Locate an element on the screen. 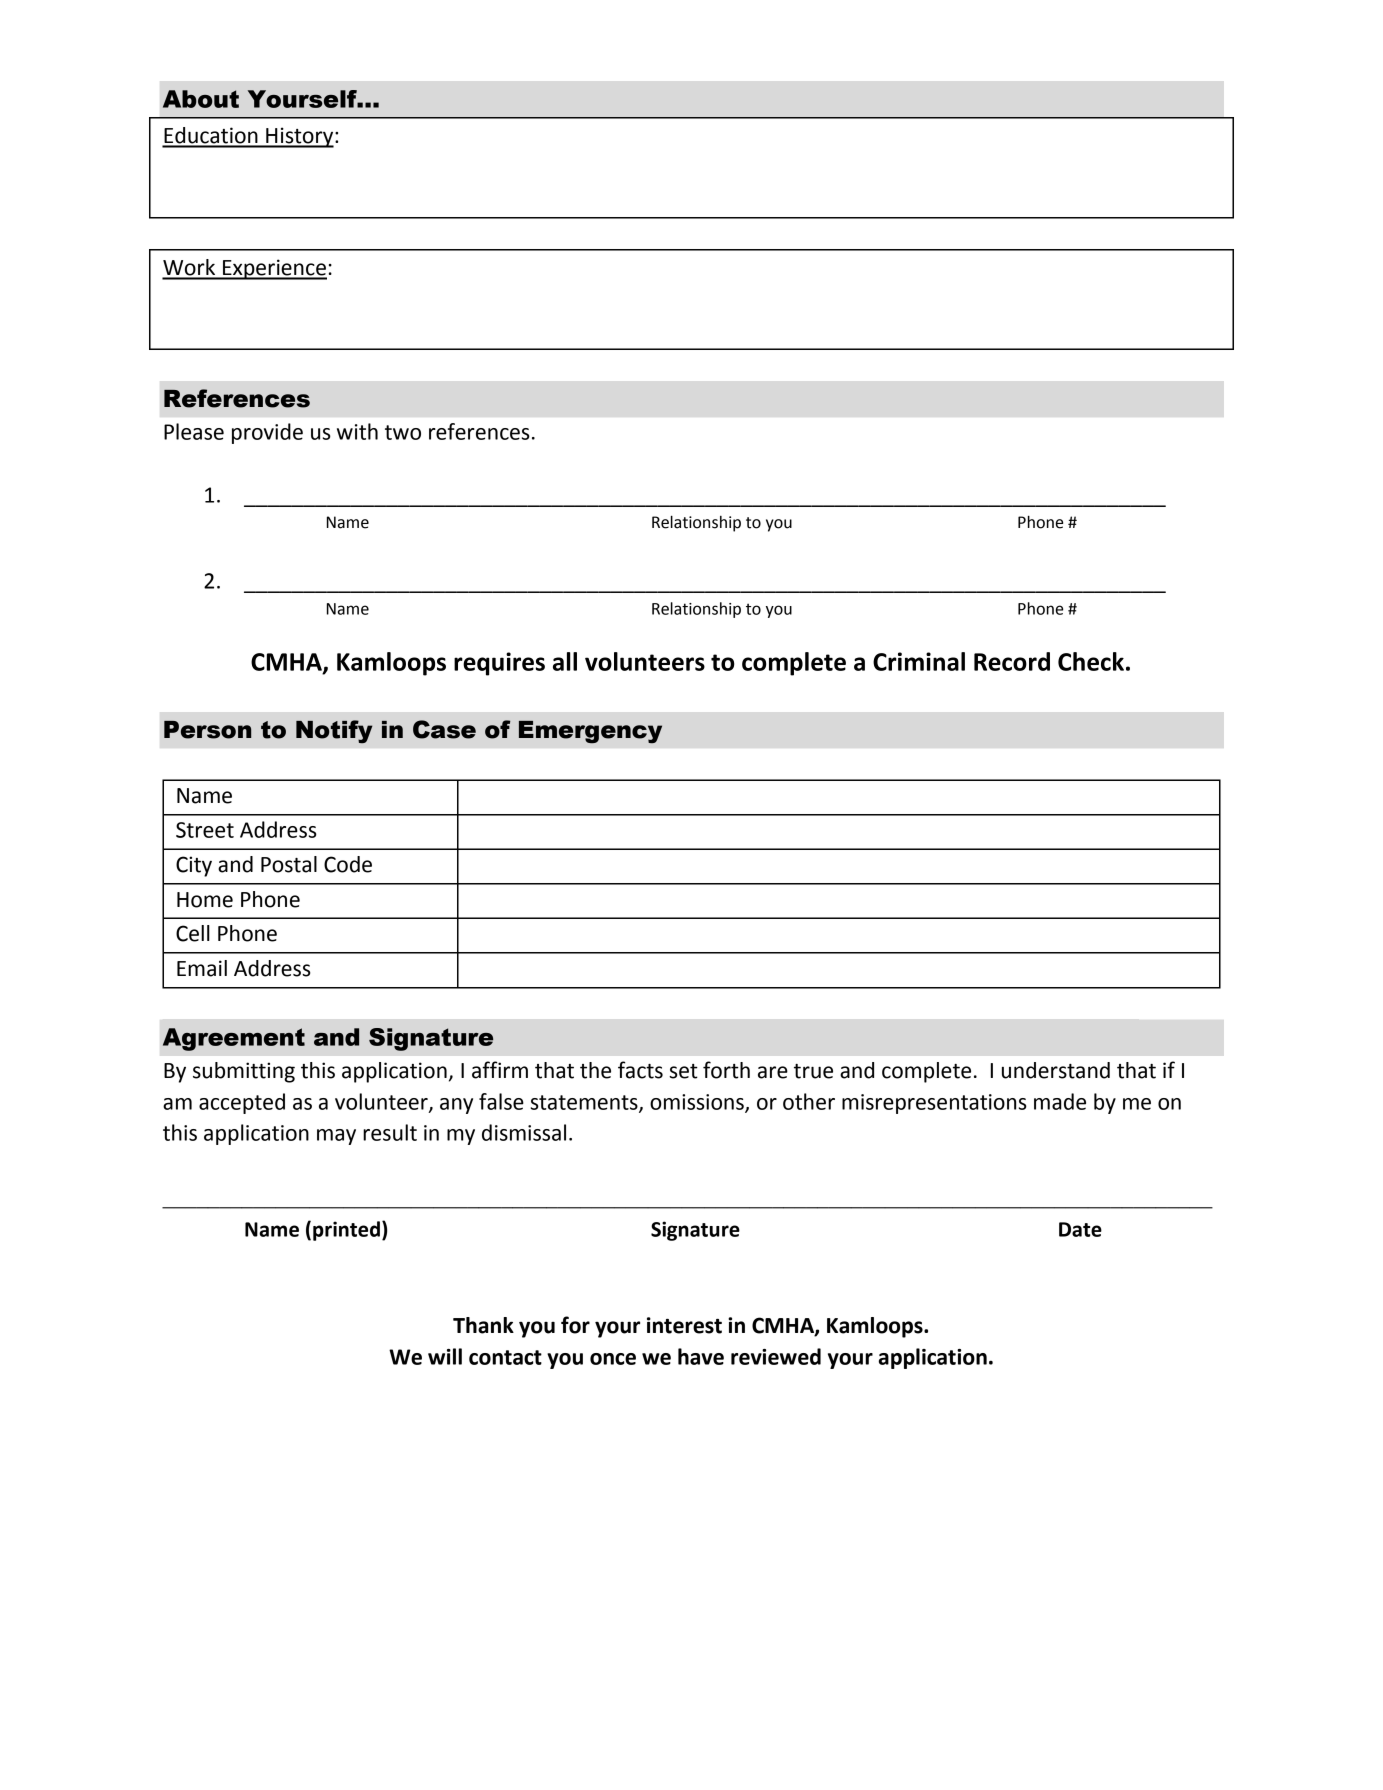 This screenshot has height=1790, width=1383. Postal is located at coordinates (289, 864).
